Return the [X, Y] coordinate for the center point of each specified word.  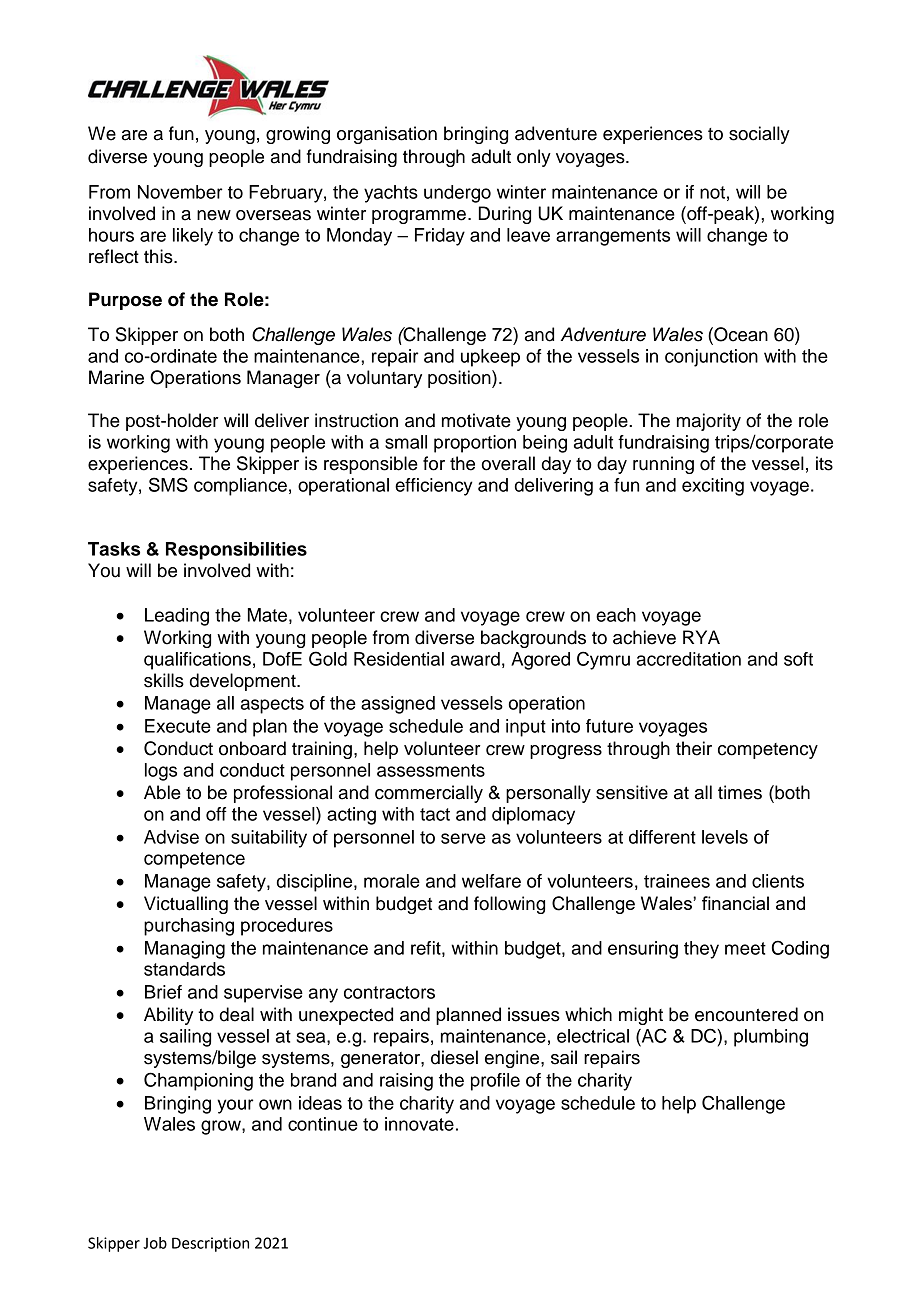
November [180, 192]
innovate [419, 1124]
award [475, 659]
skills [164, 680]
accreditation [689, 659]
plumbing [771, 1038]
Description [210, 1244]
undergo [457, 194]
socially [759, 135]
